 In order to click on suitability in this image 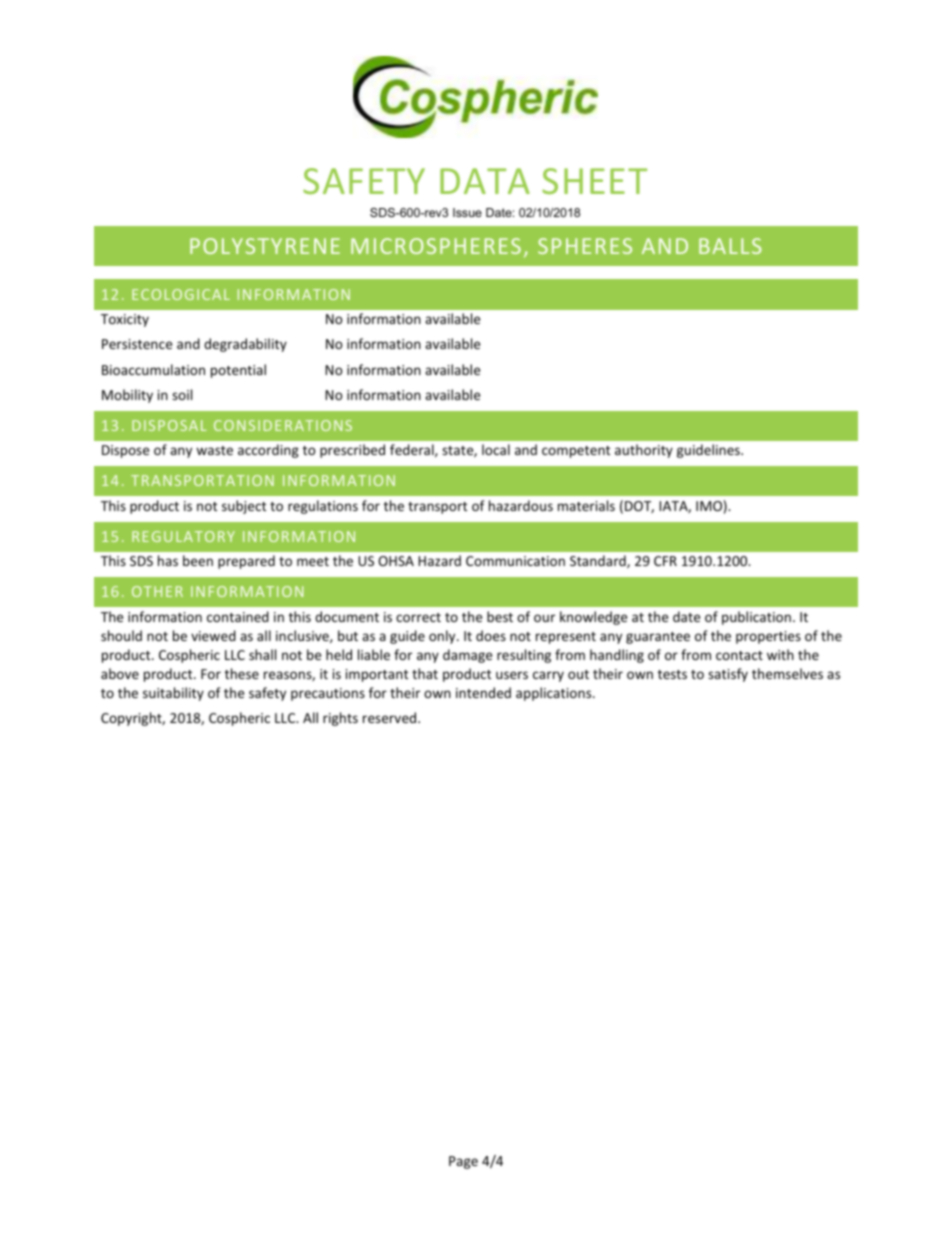, I will do `click(173, 694)`.
